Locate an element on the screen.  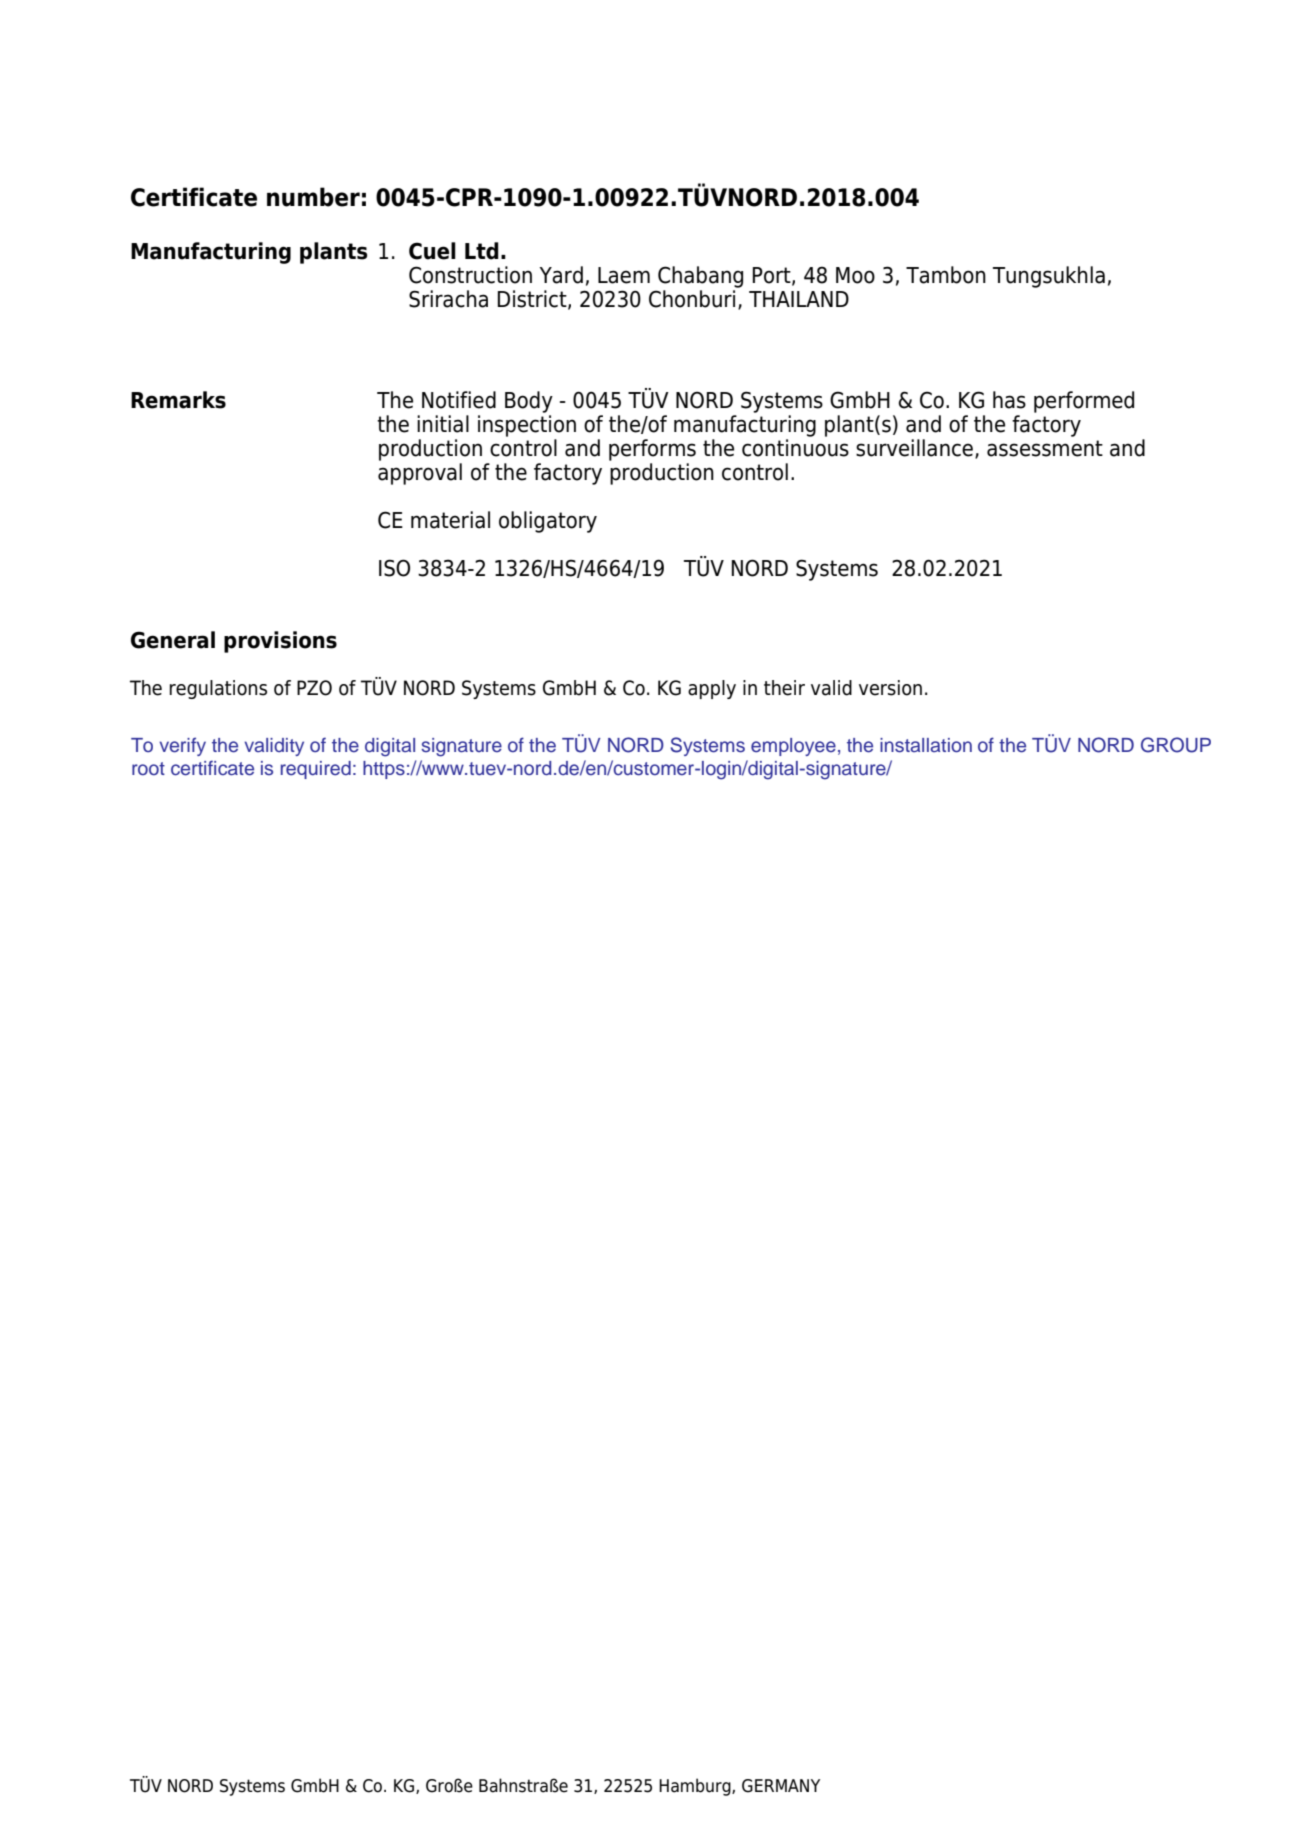
number is located at coordinates (313, 197).
